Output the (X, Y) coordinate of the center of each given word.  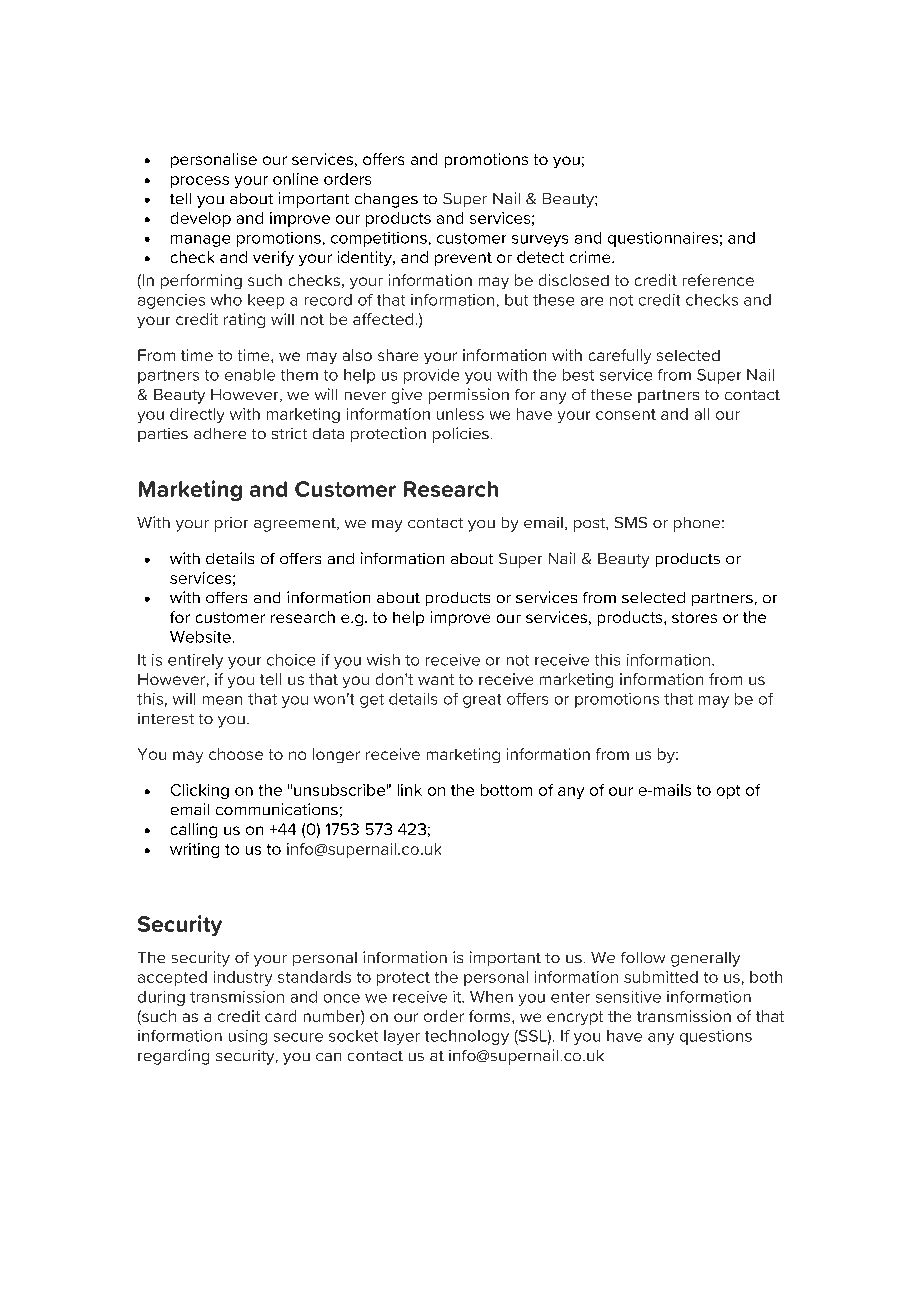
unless (460, 414)
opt (728, 792)
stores (694, 617)
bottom (506, 790)
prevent (463, 259)
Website (200, 637)
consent (626, 414)
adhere (220, 433)
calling (194, 830)
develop (201, 219)
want (436, 679)
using (248, 1037)
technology (467, 1037)
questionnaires (663, 239)
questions (716, 1037)
